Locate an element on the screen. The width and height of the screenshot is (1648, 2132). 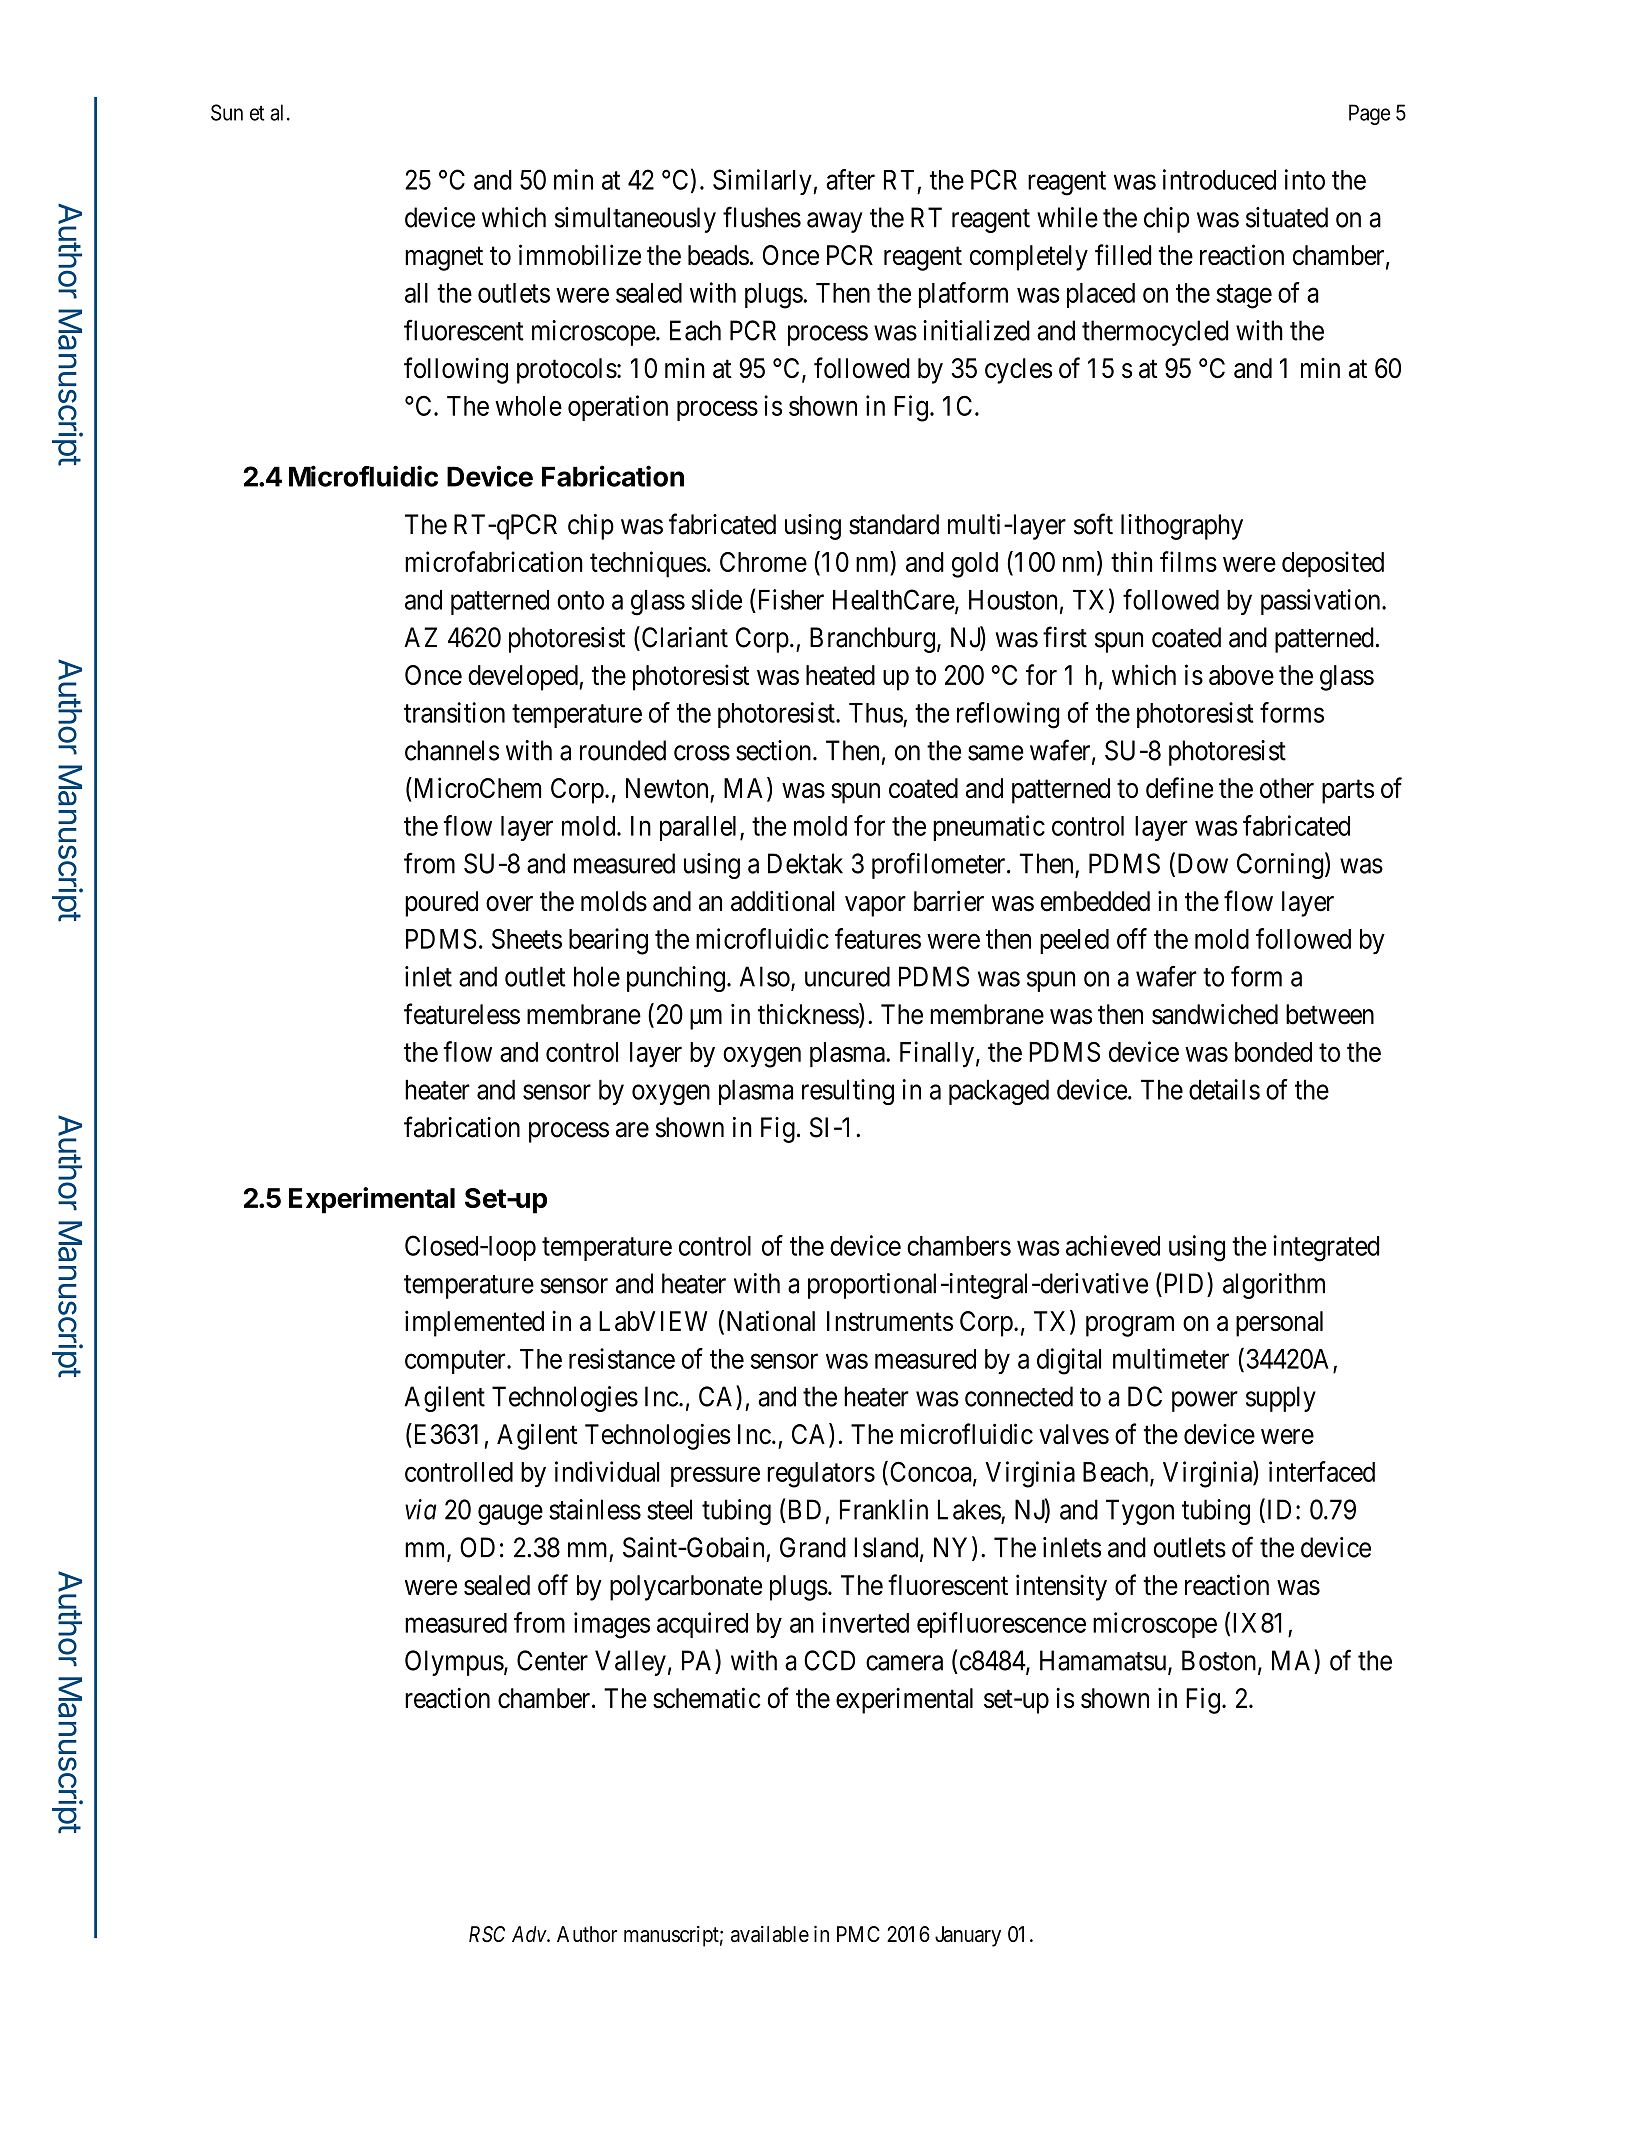
channels is located at coordinates (452, 750).
